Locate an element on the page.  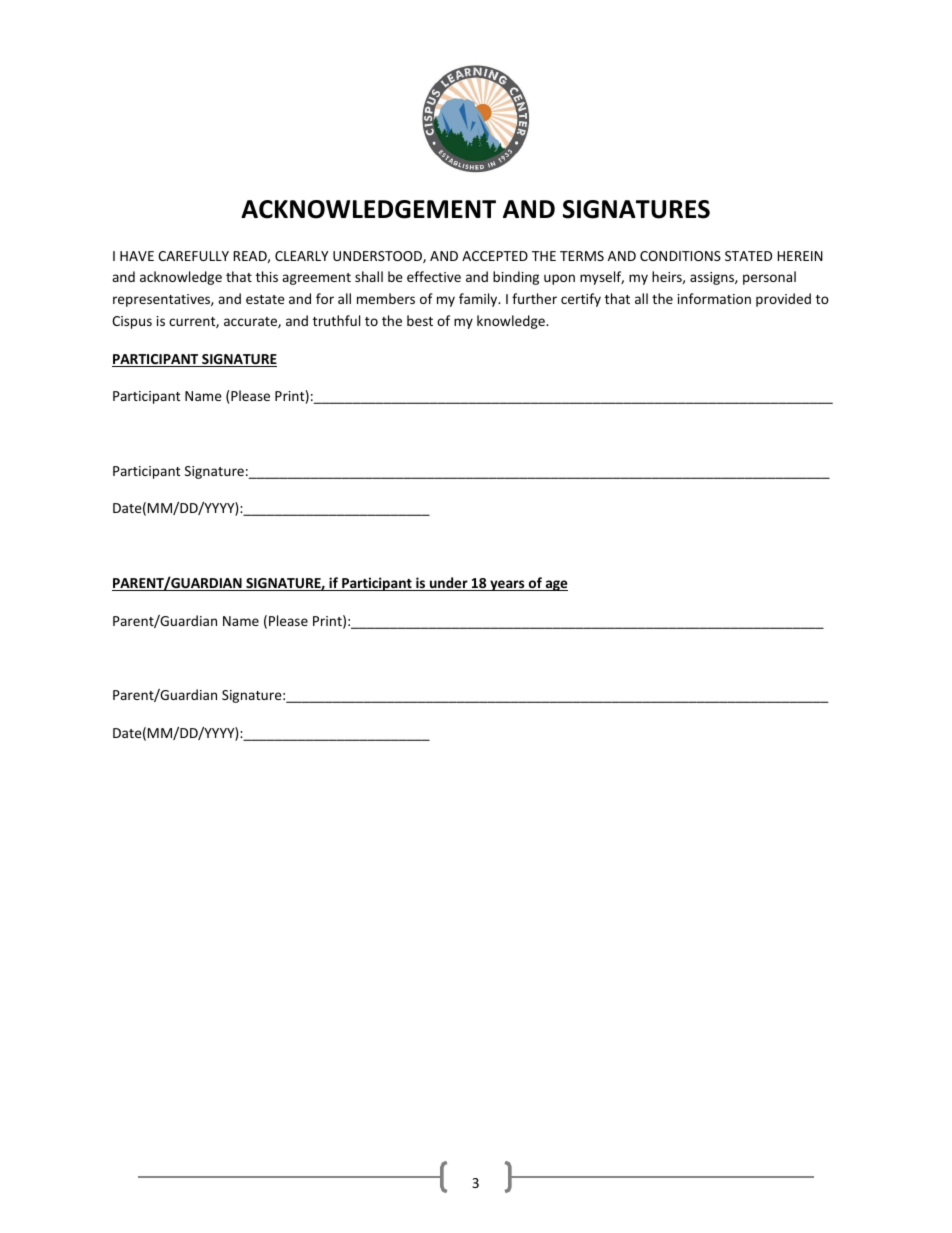
CAREFULLY is located at coordinates (193, 256).
